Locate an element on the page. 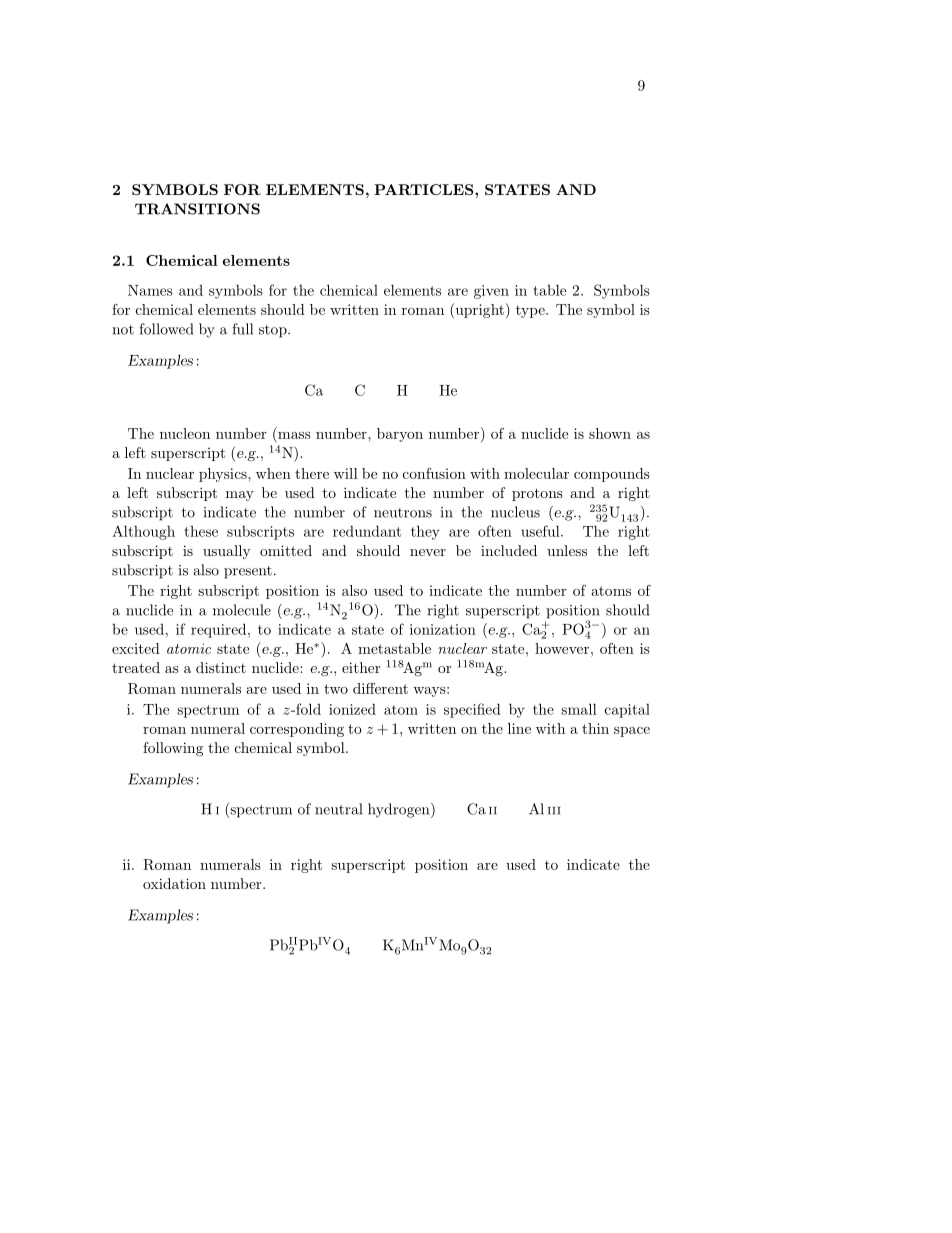 Image resolution: width=952 pixels, height=1233 pixels. given is located at coordinates (491, 292).
